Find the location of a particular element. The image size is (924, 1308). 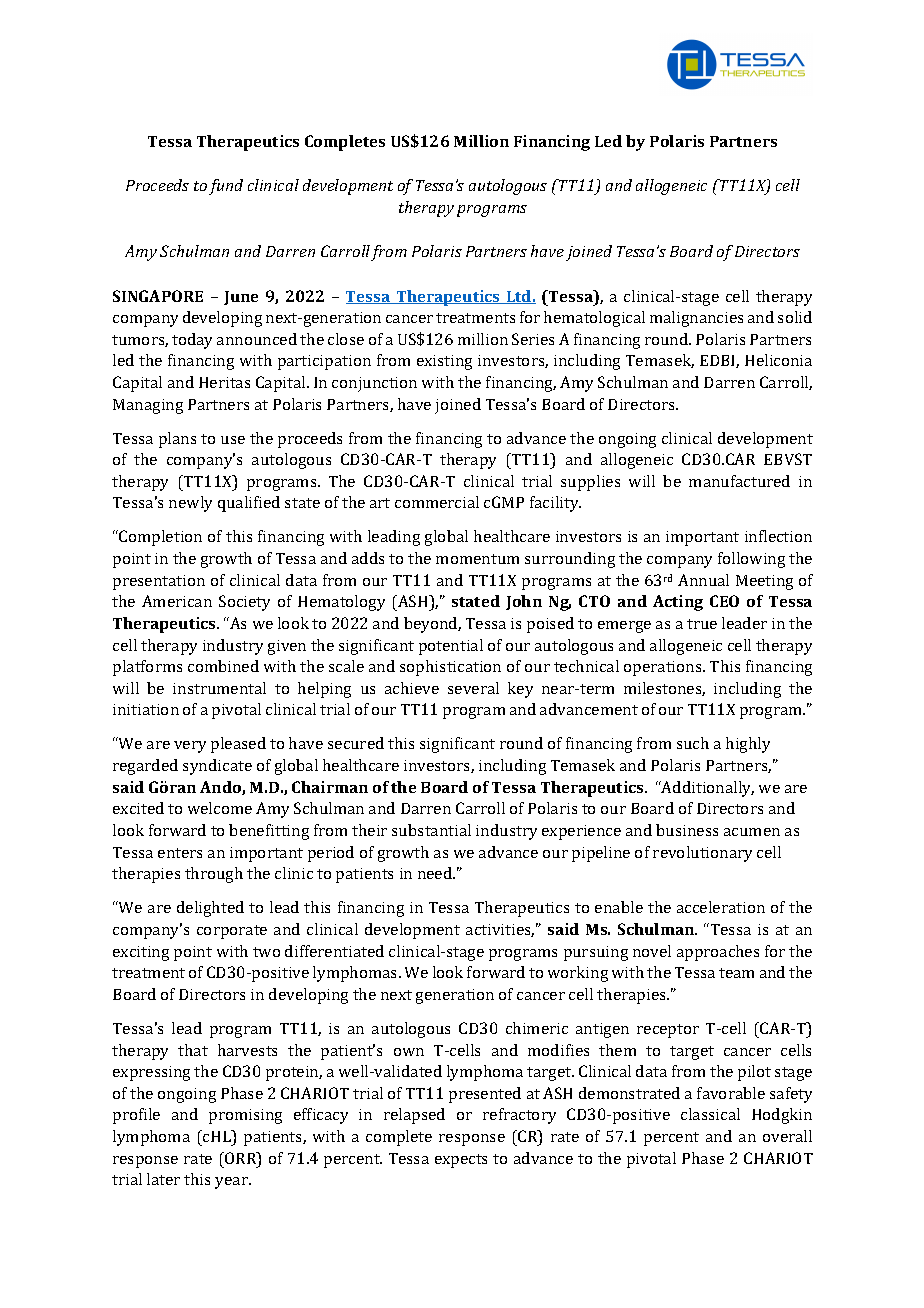

expects is located at coordinates (461, 1161).
